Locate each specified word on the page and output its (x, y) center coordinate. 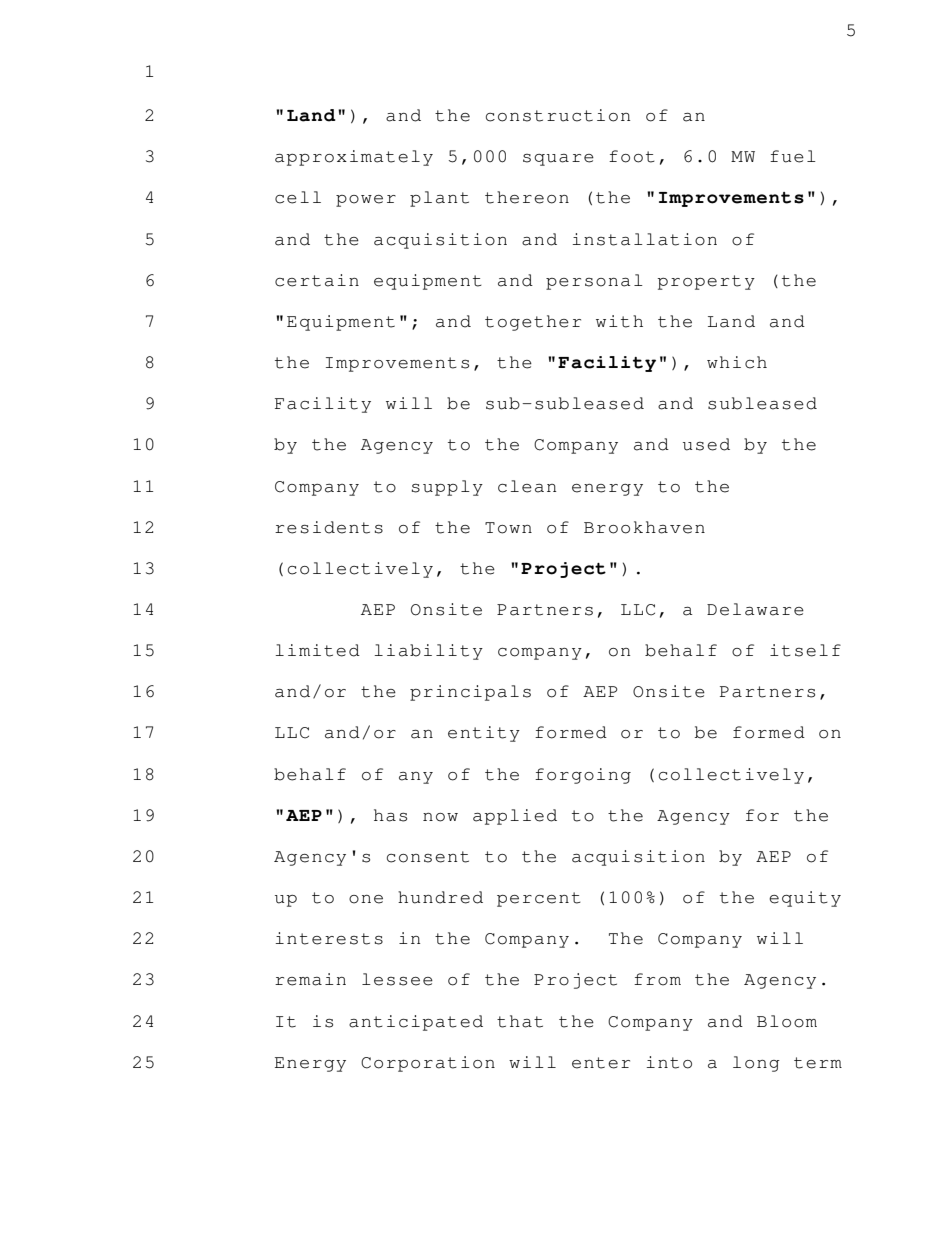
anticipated (416, 1023)
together (533, 323)
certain (317, 280)
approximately (354, 158)
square (558, 160)
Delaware (755, 609)
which (737, 362)
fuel (793, 156)
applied (515, 817)
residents (329, 527)
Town (508, 528)
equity (805, 899)
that (520, 1021)
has (390, 815)
